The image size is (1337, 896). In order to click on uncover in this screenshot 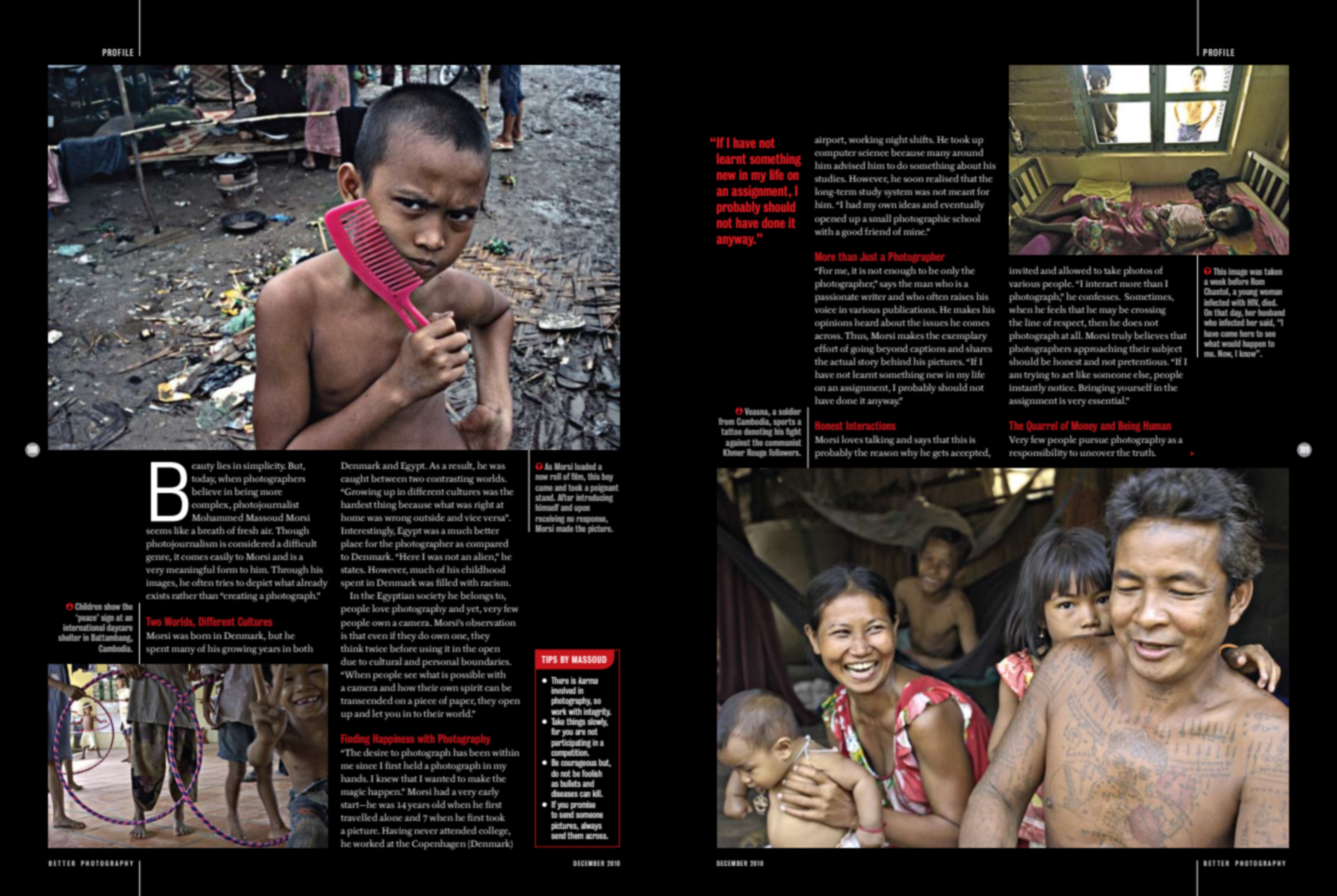, I will do `click(1097, 453)`.
